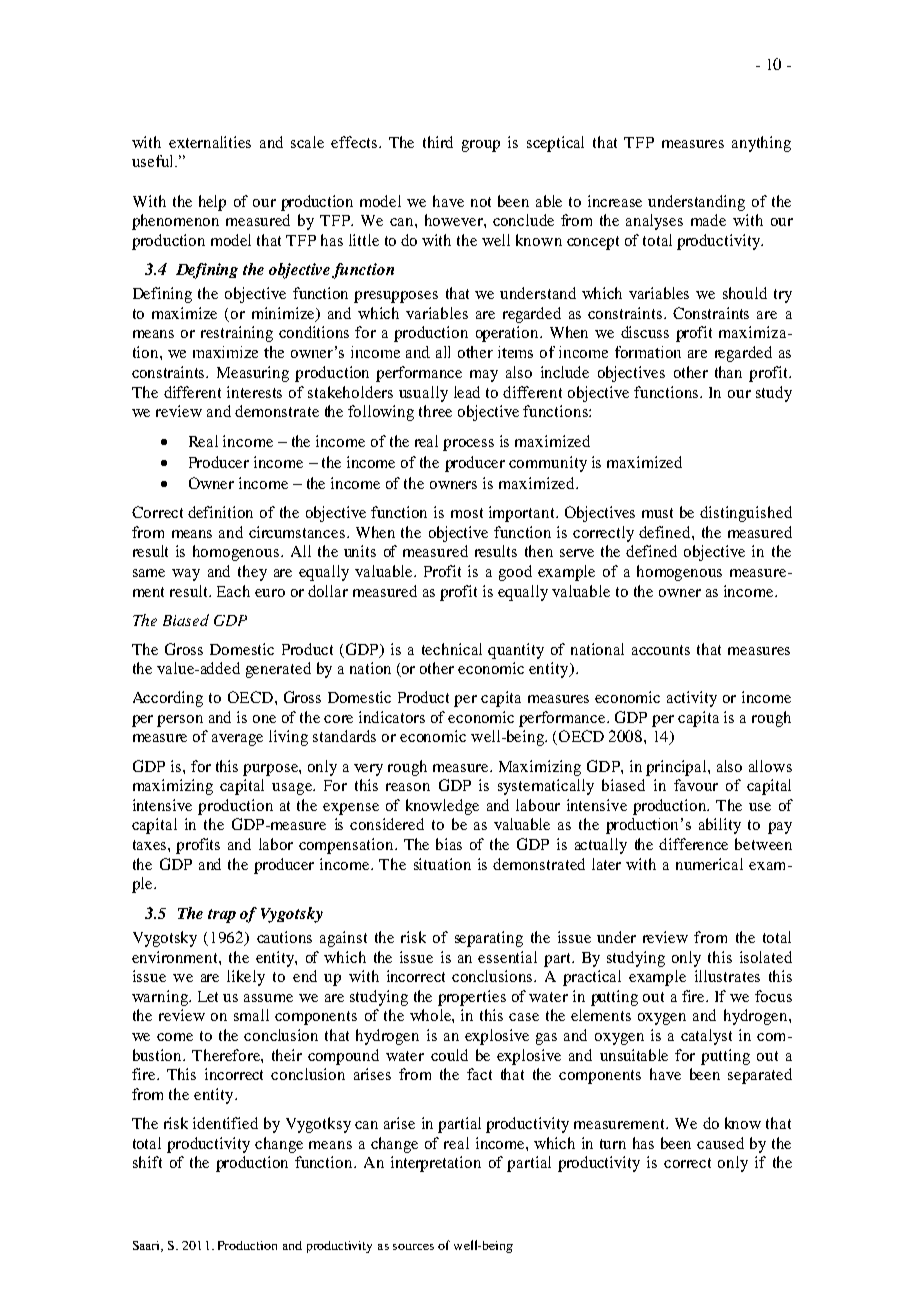 This screenshot has height=1308, width=924. Describe the element at coordinates (222, 916) in the screenshot. I see `trap` at that location.
